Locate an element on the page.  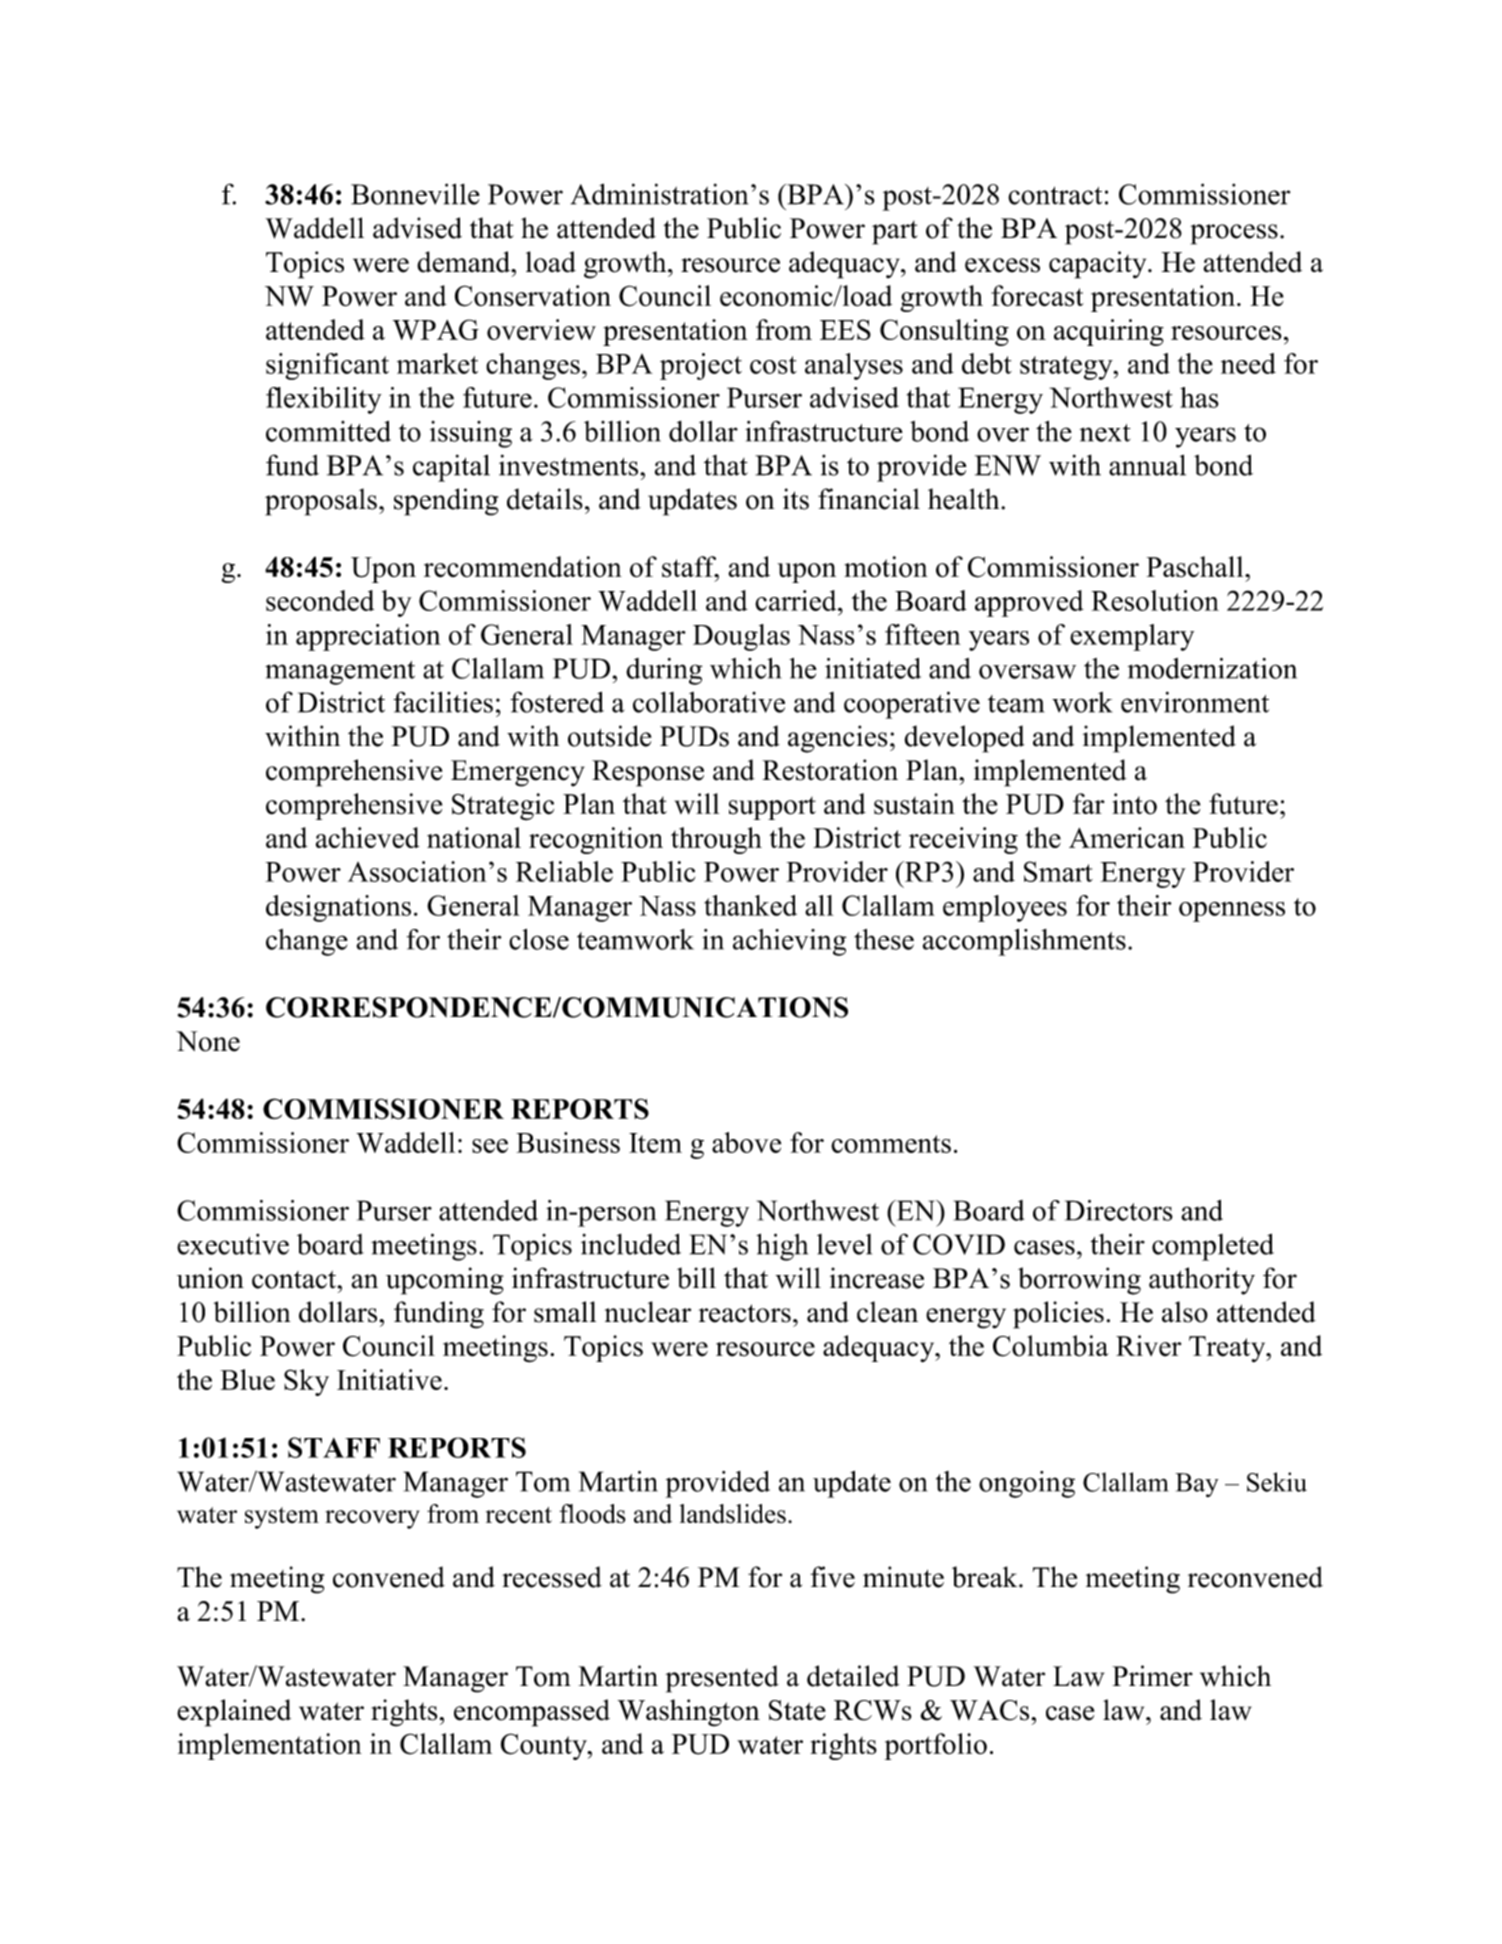
collaborative is located at coordinates (709, 702).
